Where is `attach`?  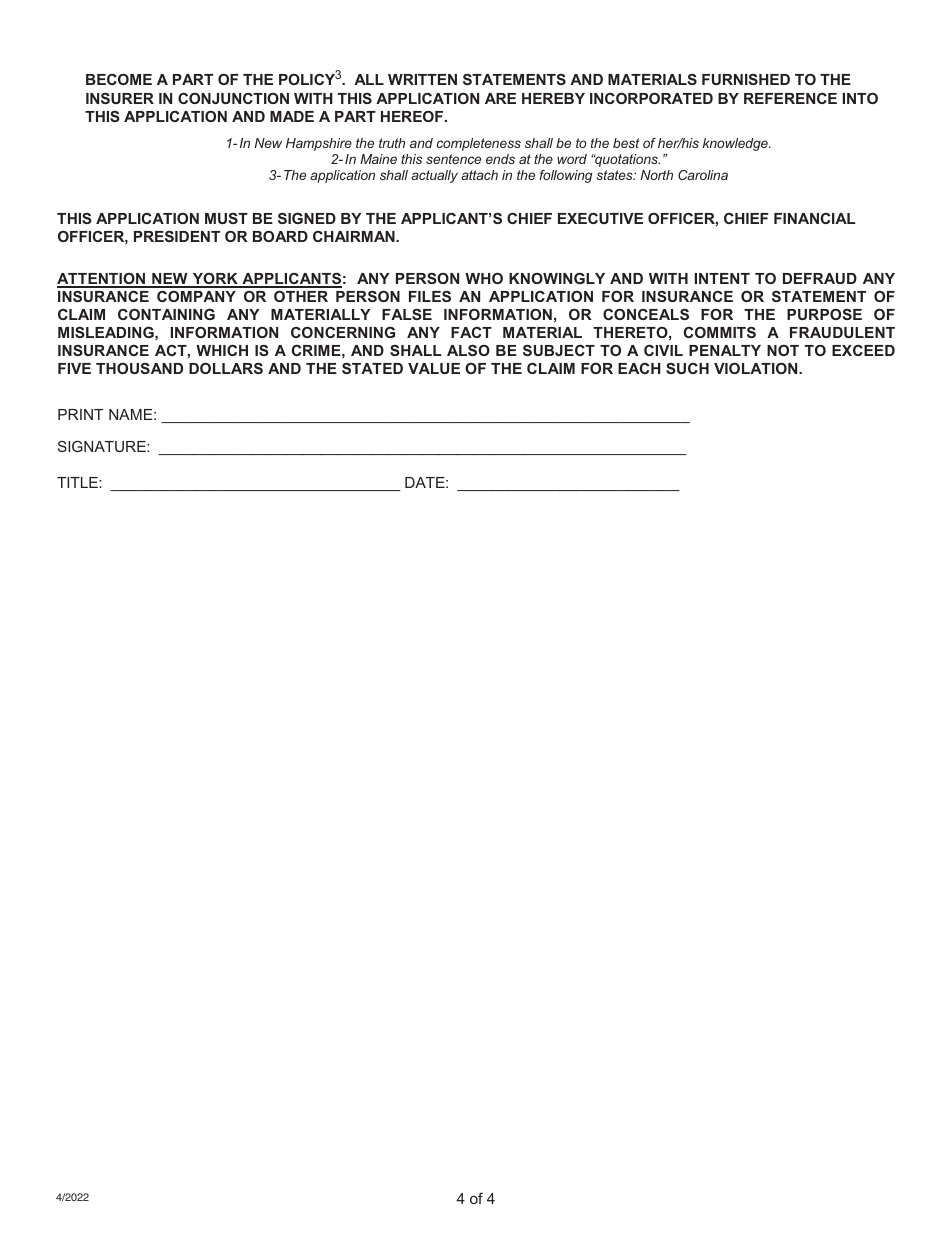 attach is located at coordinates (479, 175).
